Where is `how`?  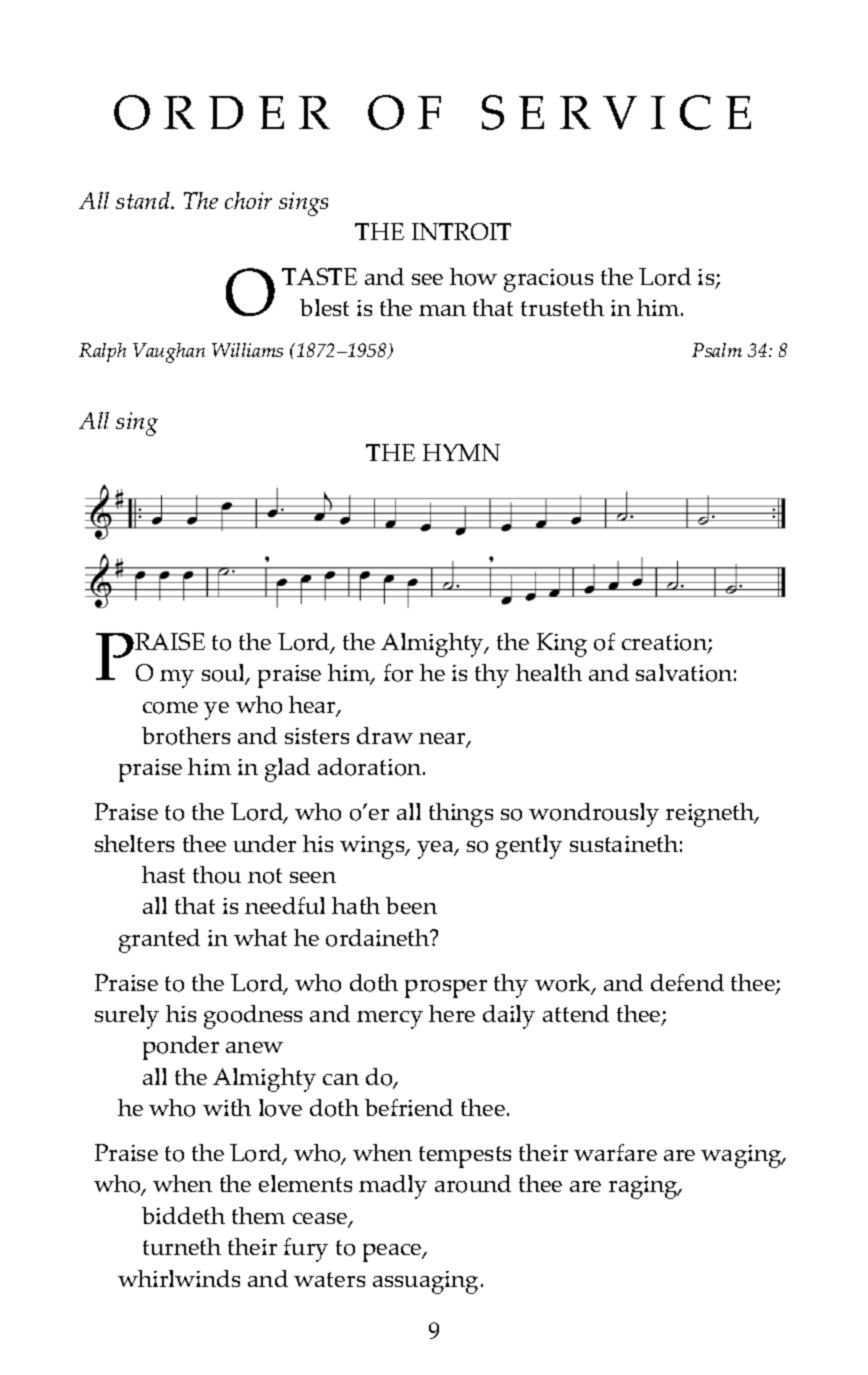
how is located at coordinates (473, 277).
